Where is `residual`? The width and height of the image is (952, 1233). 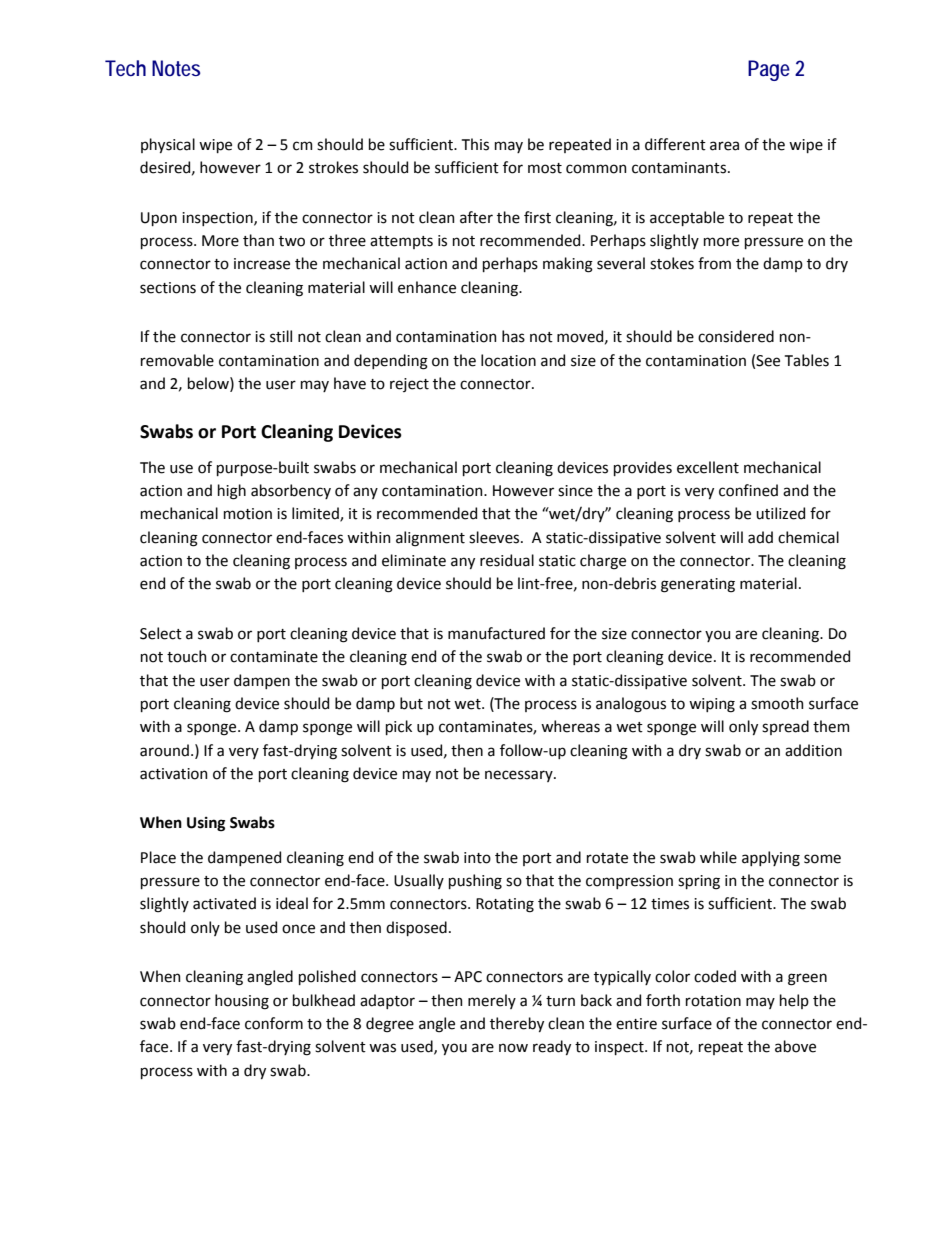
residual is located at coordinates (507, 560).
